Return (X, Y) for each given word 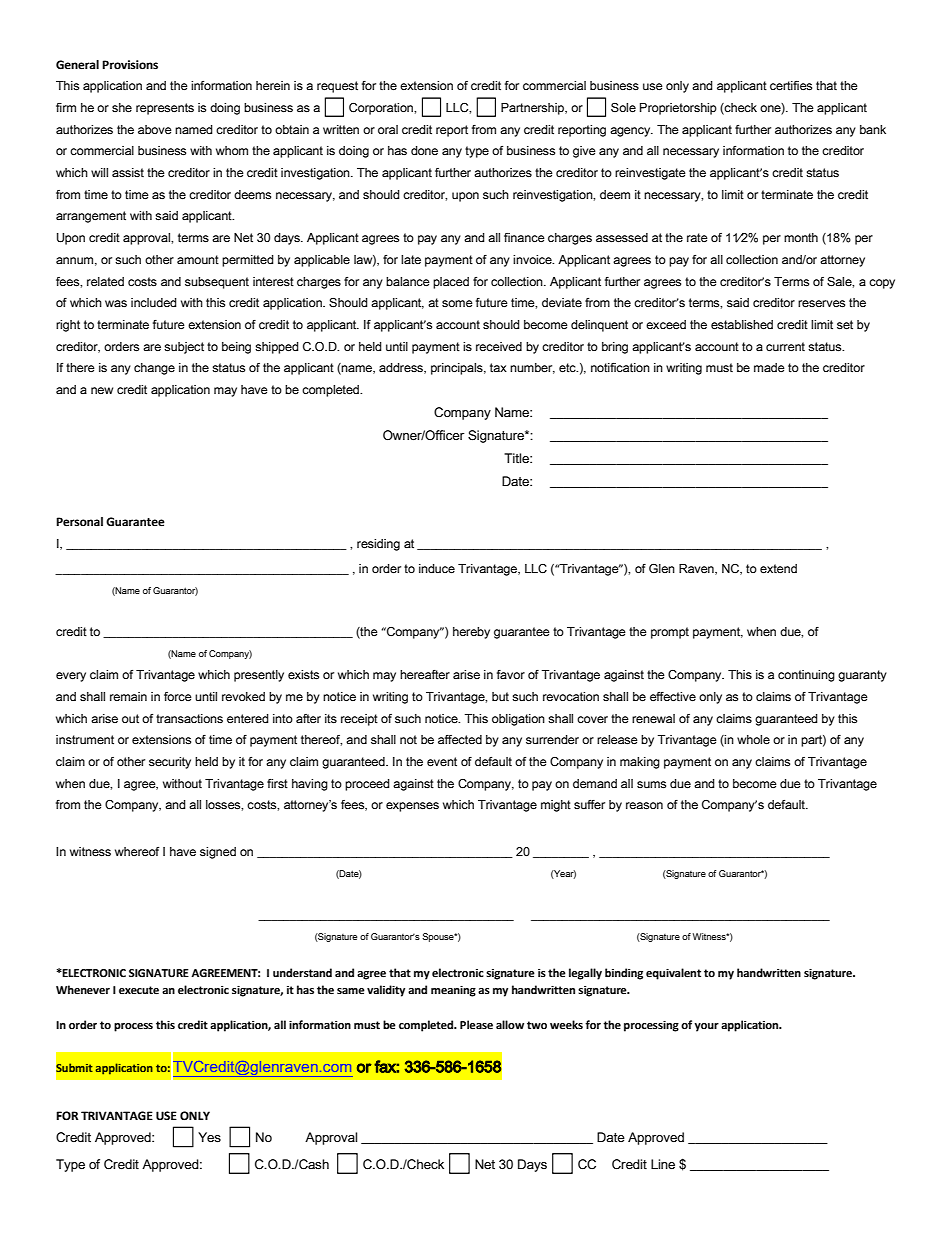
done (424, 150)
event (442, 762)
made (769, 368)
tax (498, 367)
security (170, 763)
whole (753, 740)
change (154, 369)
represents (165, 109)
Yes (209, 1137)
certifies (791, 86)
